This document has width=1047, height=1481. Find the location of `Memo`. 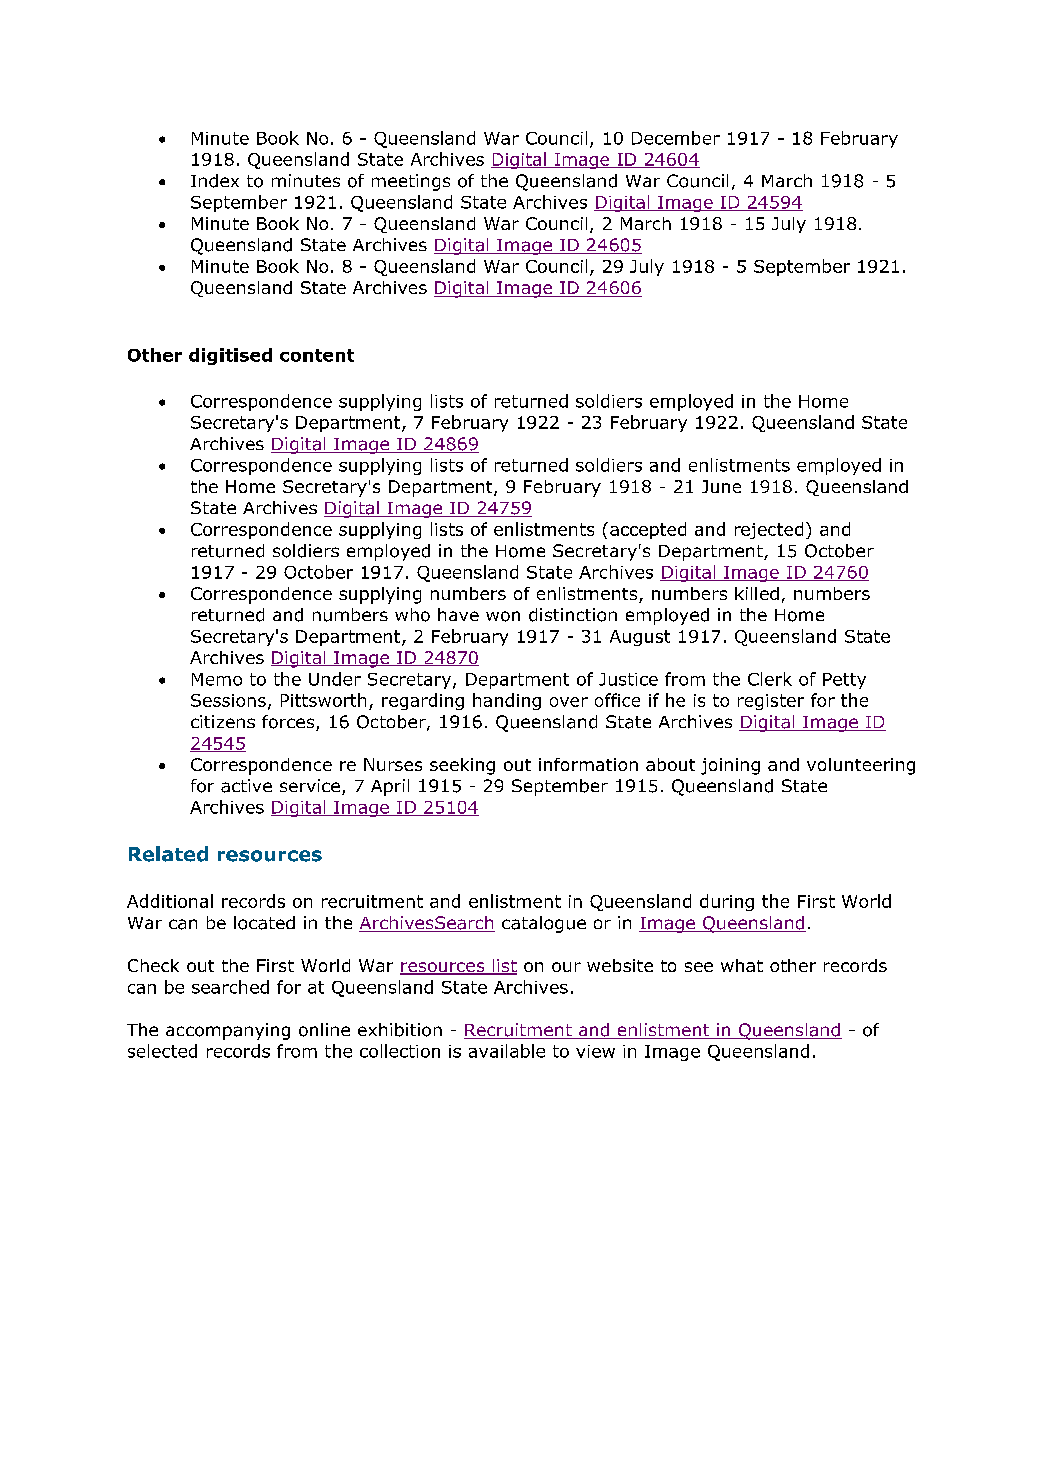

Memo is located at coordinates (217, 679).
